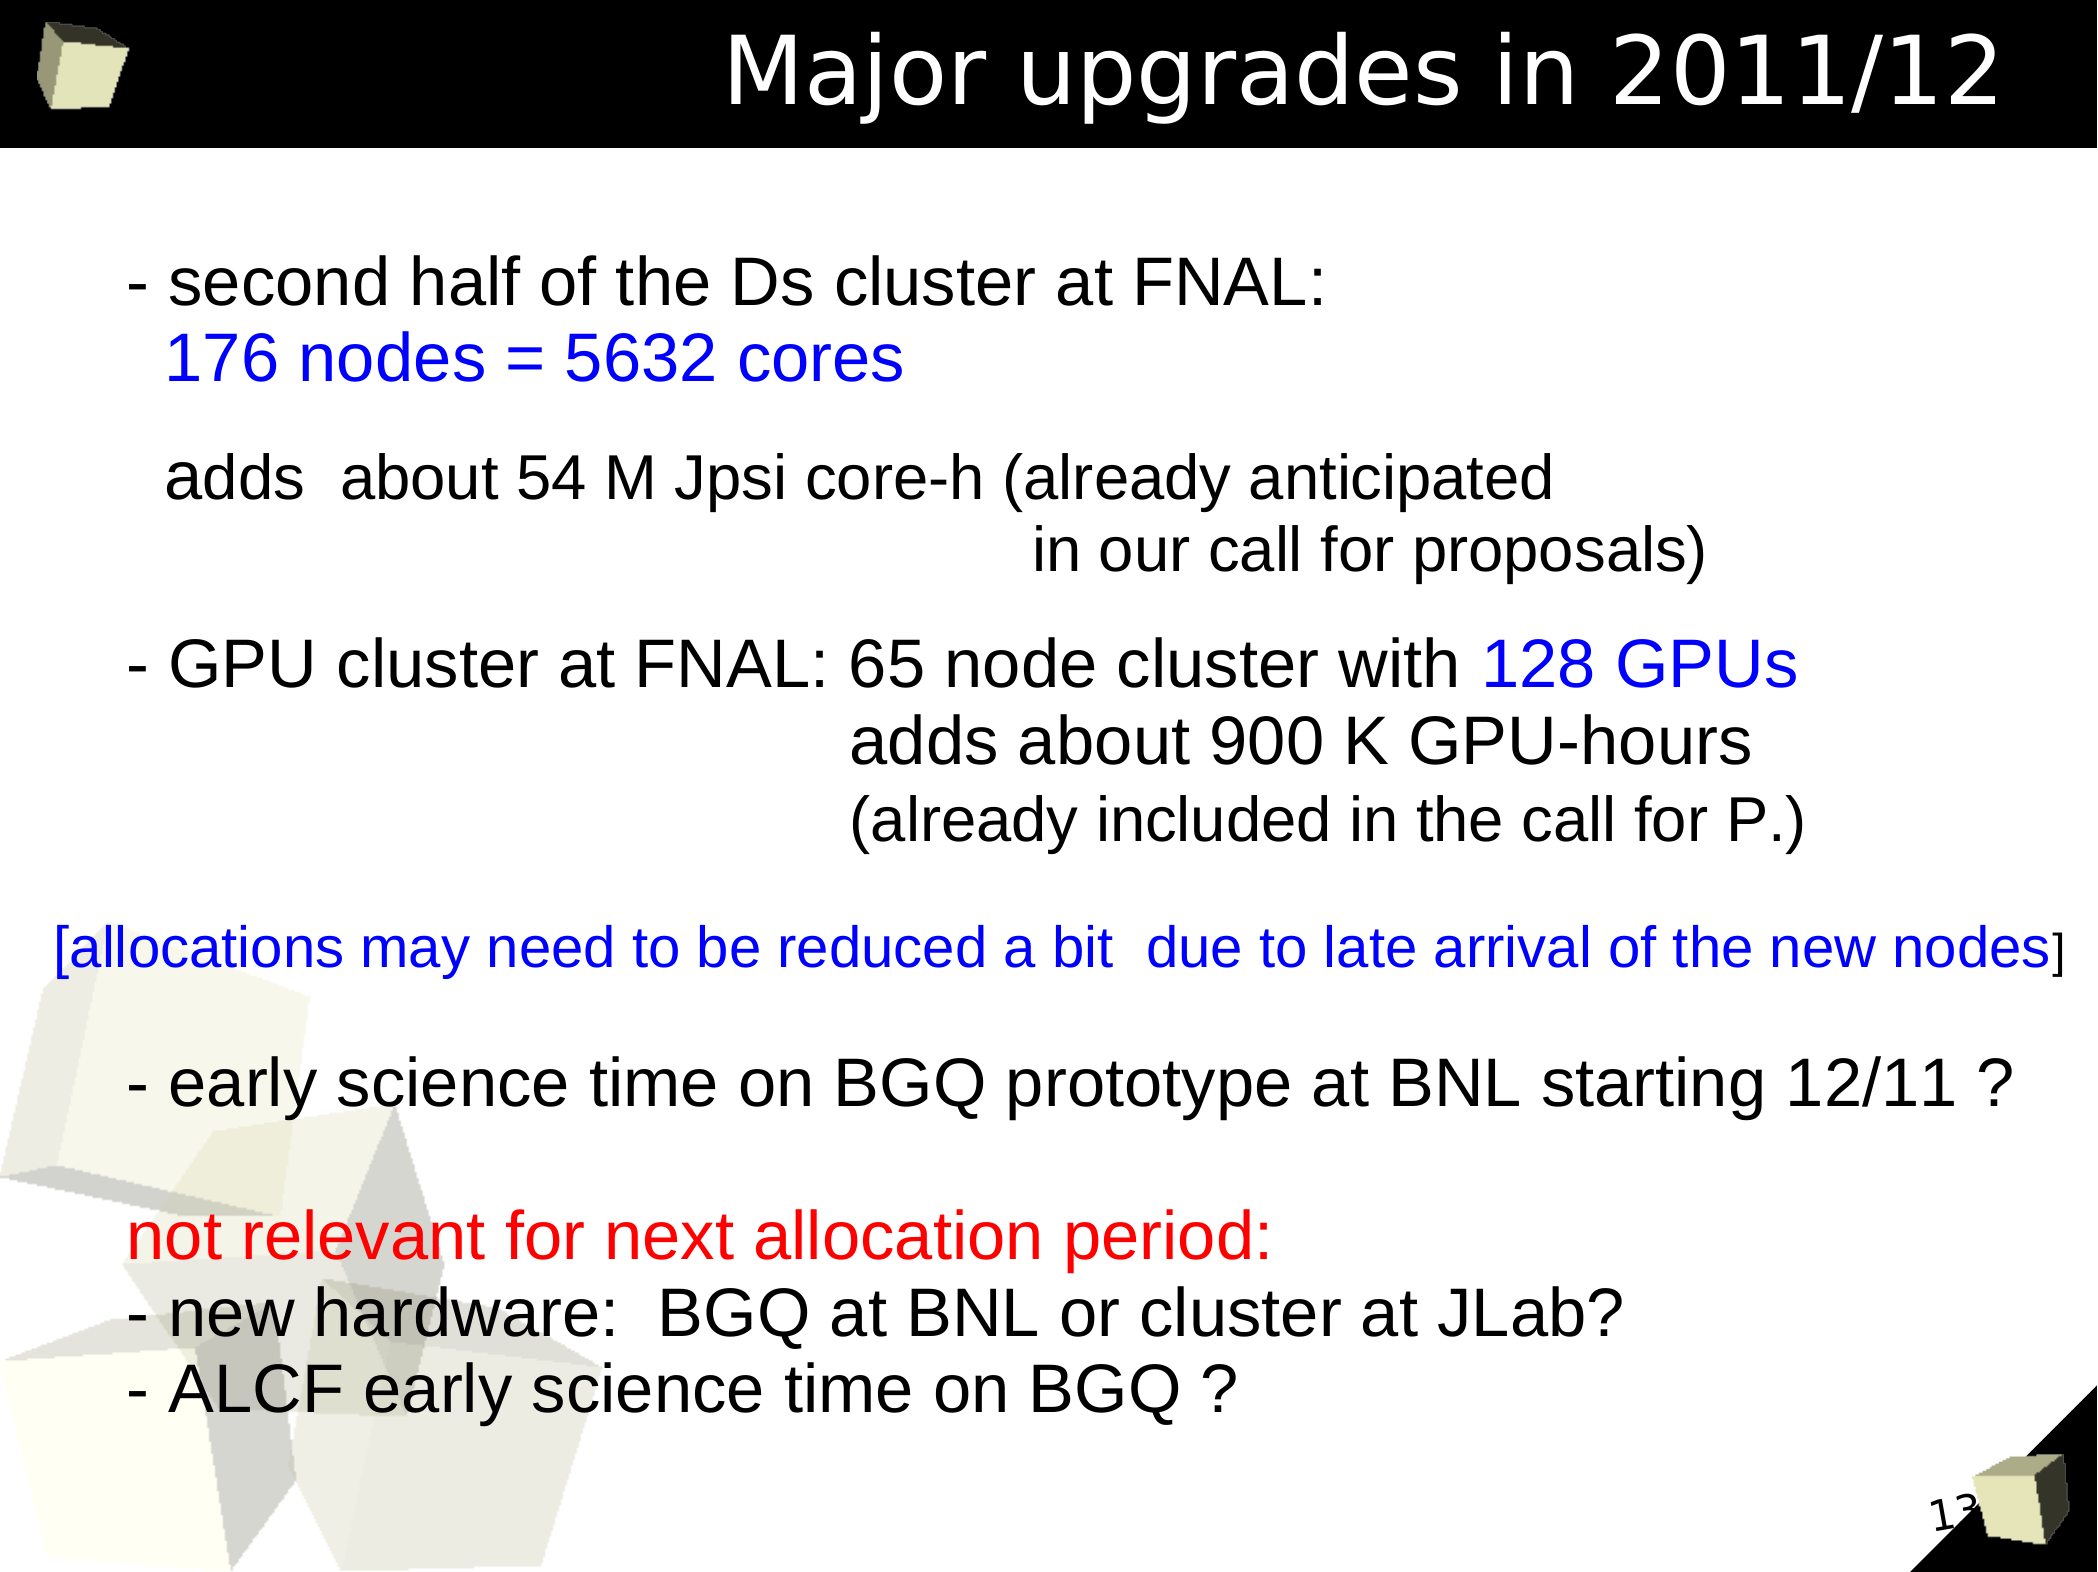  What do you see at coordinates (551, 946) in the screenshot?
I see `need` at bounding box center [551, 946].
